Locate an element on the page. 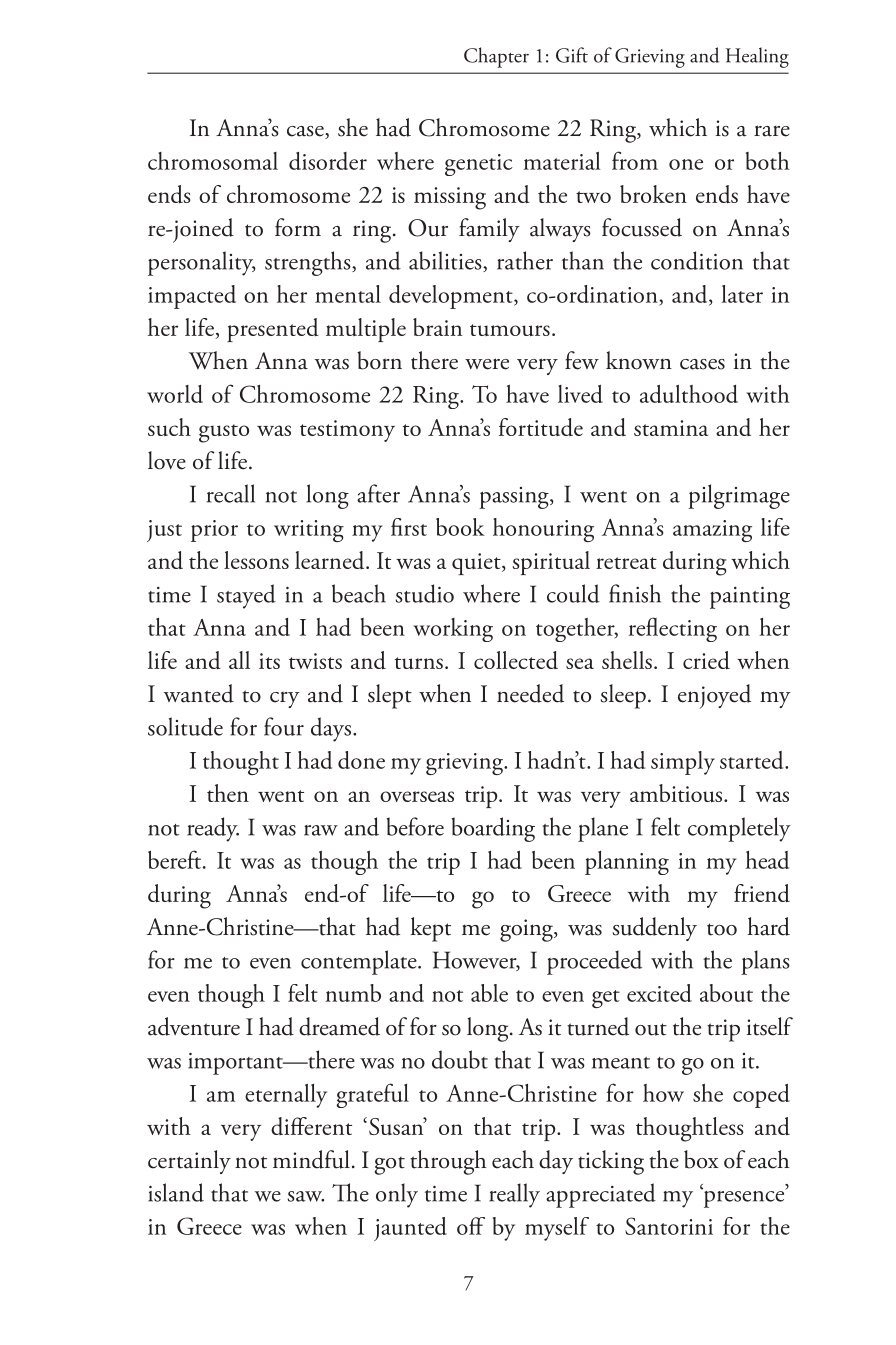 The image size is (896, 1345). chromosomal is located at coordinates (213, 161).
